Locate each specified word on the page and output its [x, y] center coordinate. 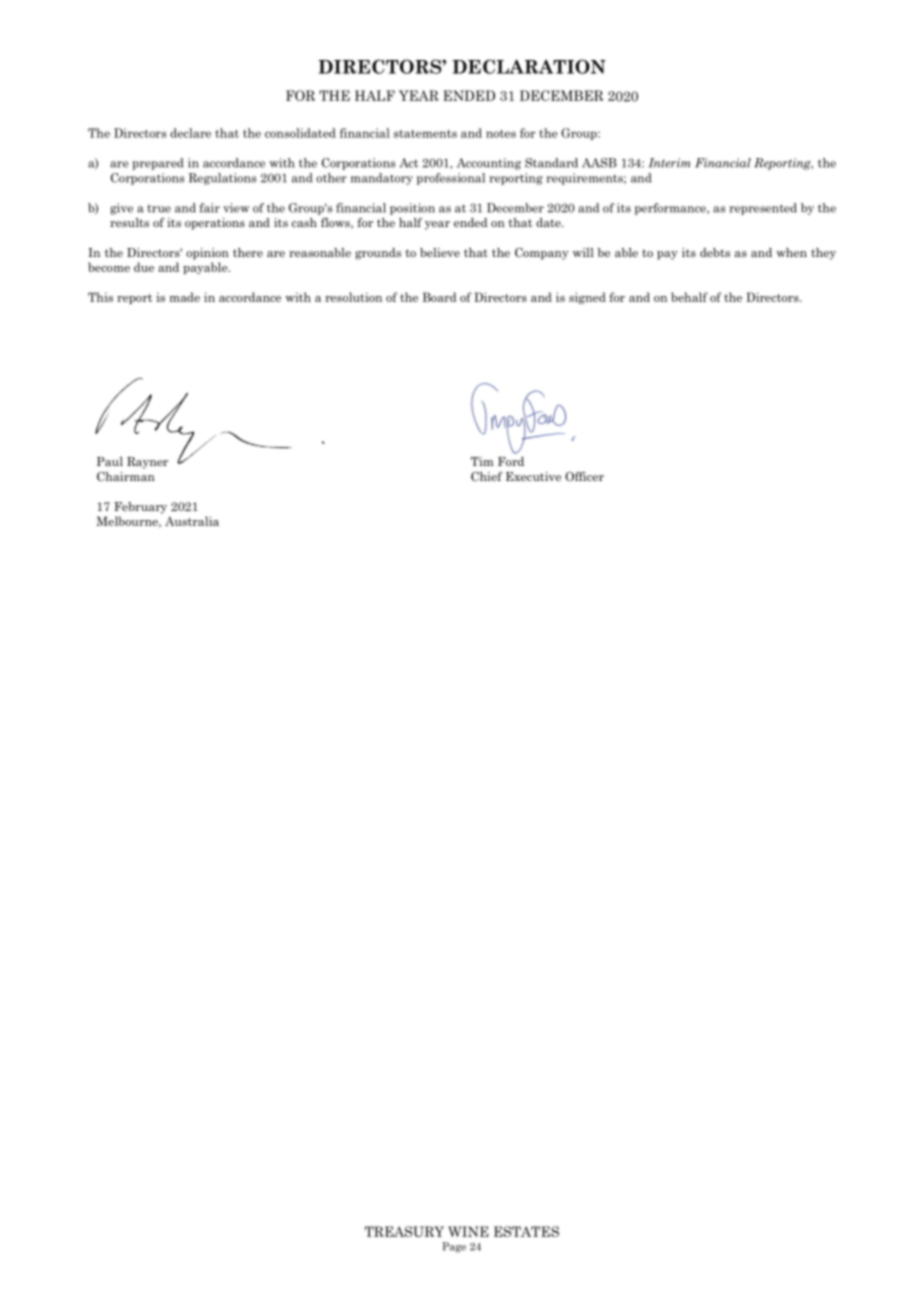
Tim [482, 461]
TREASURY [404, 1231]
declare [190, 133]
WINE [468, 1231]
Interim [670, 163]
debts [715, 252]
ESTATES [526, 1231]
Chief [486, 476]
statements [425, 133]
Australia [192, 521]
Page [454, 1247]
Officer [584, 476]
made [185, 297]
